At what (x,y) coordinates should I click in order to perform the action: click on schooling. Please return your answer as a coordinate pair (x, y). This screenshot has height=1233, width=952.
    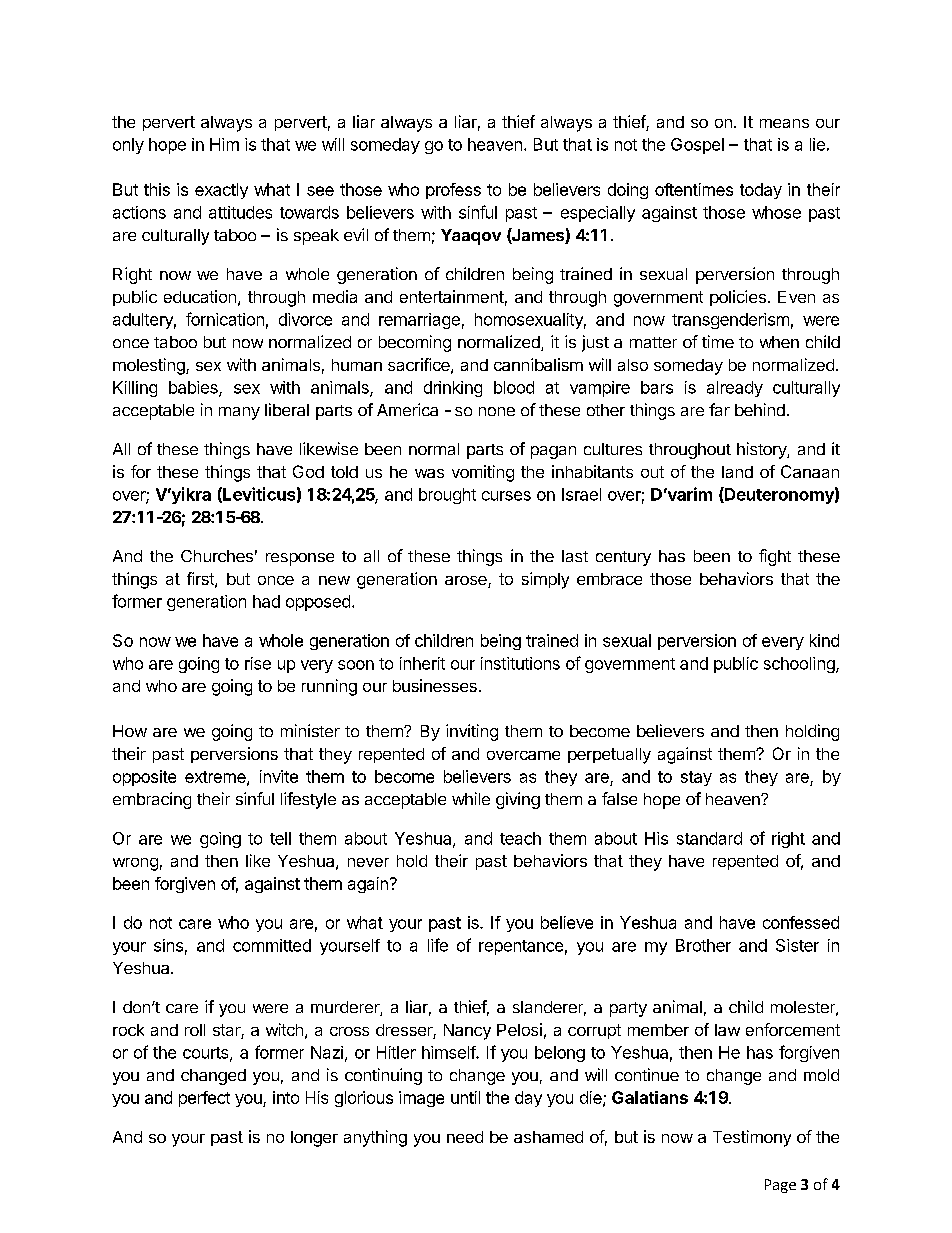
    Looking at the image, I should click on (800, 665).
